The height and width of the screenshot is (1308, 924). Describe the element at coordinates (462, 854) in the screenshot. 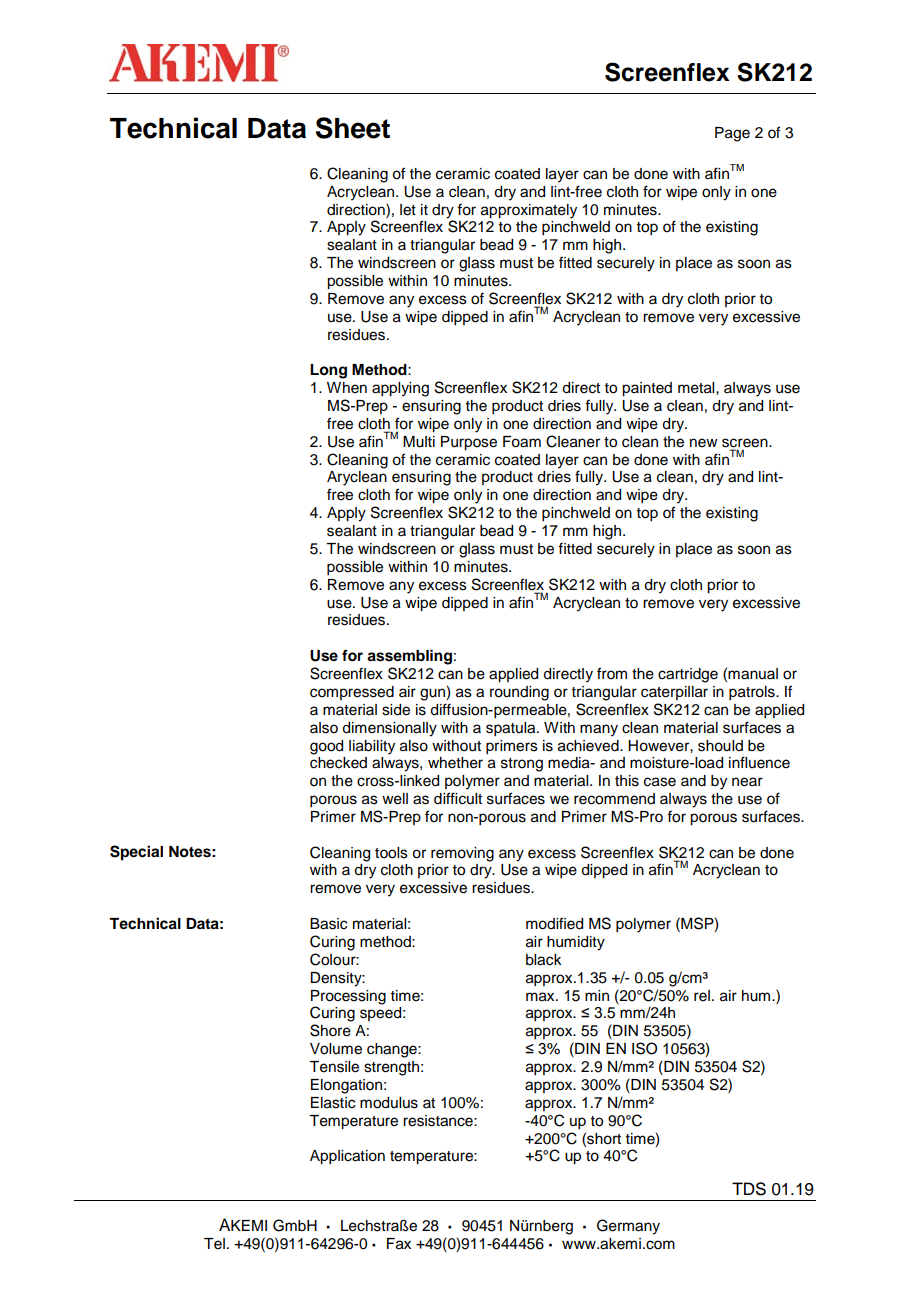

I see `removing` at that location.
